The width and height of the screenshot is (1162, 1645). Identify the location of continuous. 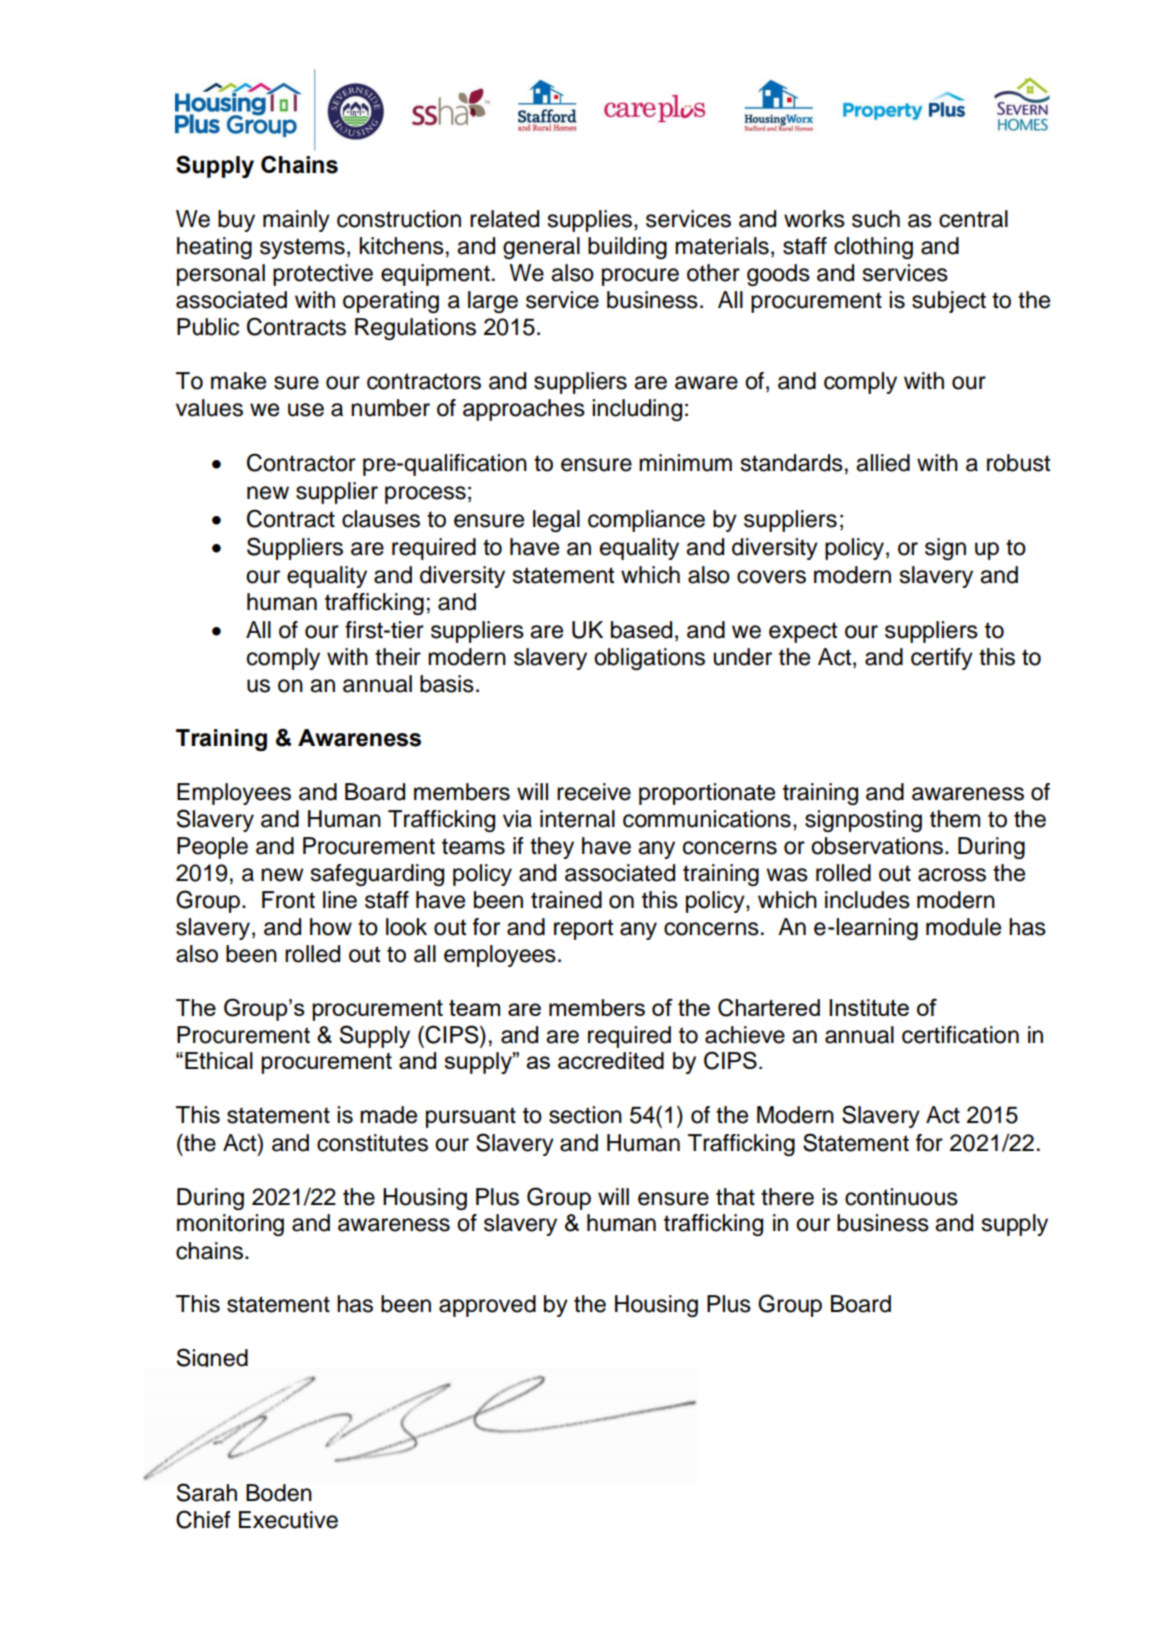
(901, 1197).
